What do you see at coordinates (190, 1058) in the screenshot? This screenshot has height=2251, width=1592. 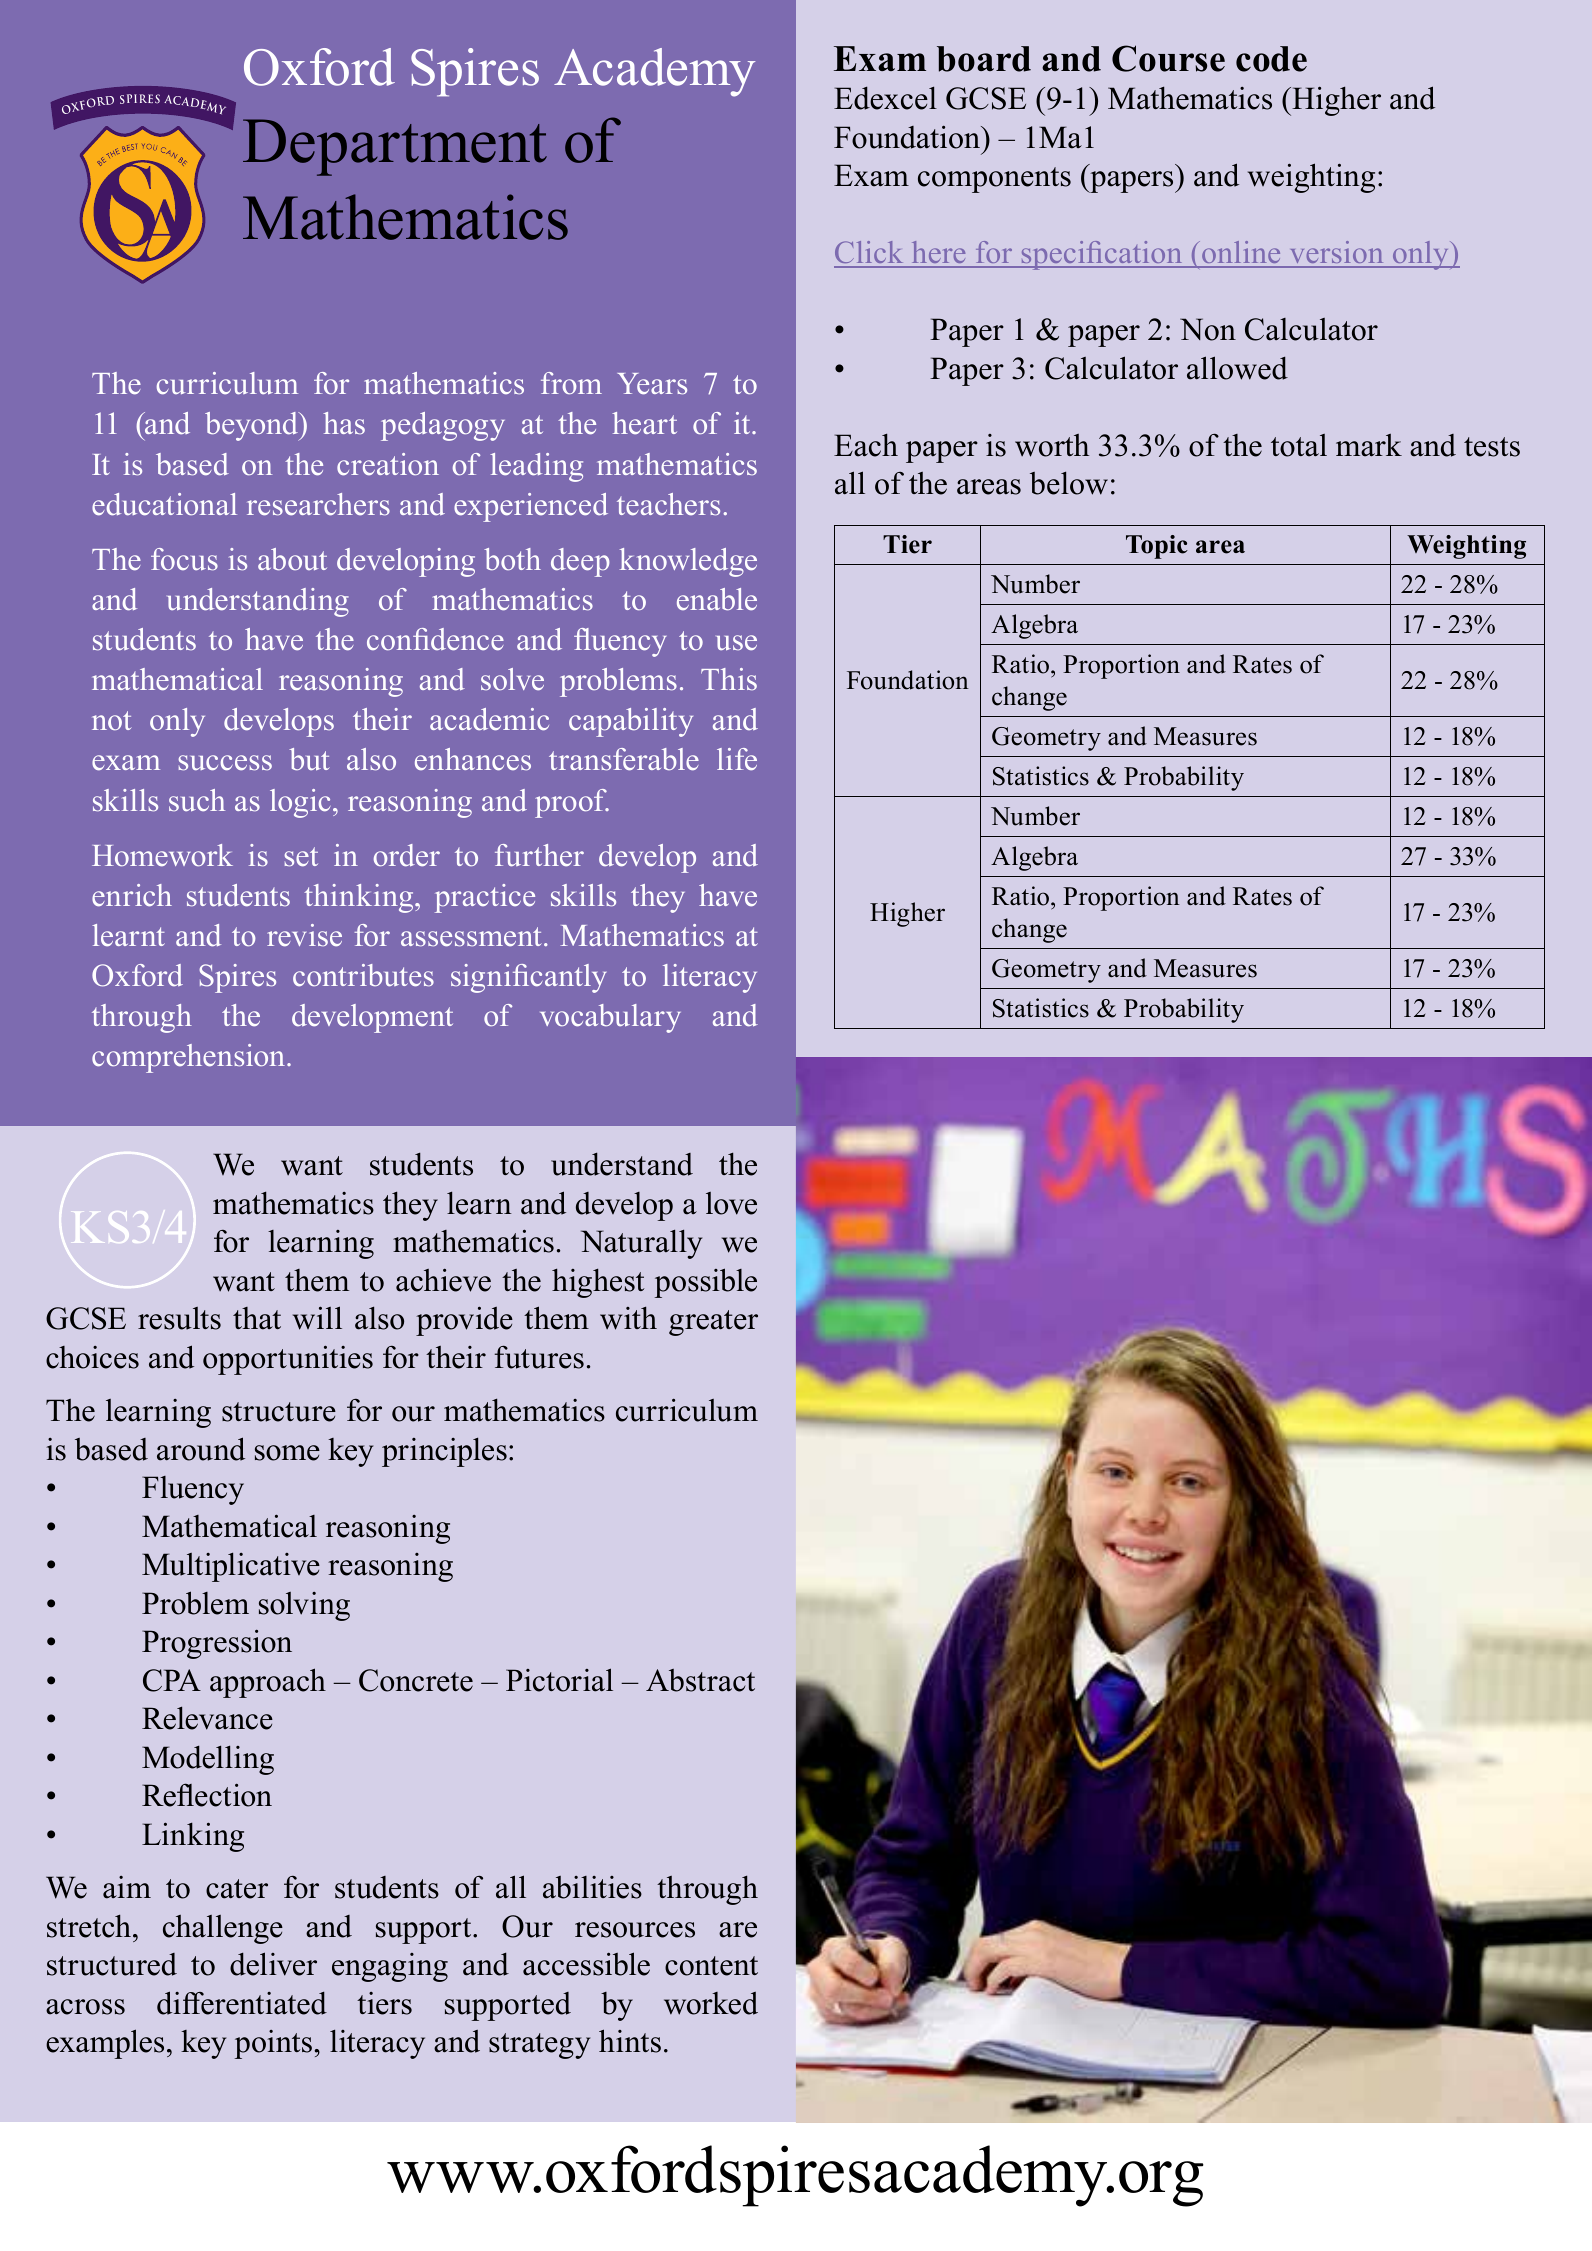 I see `comprehension` at bounding box center [190, 1058].
